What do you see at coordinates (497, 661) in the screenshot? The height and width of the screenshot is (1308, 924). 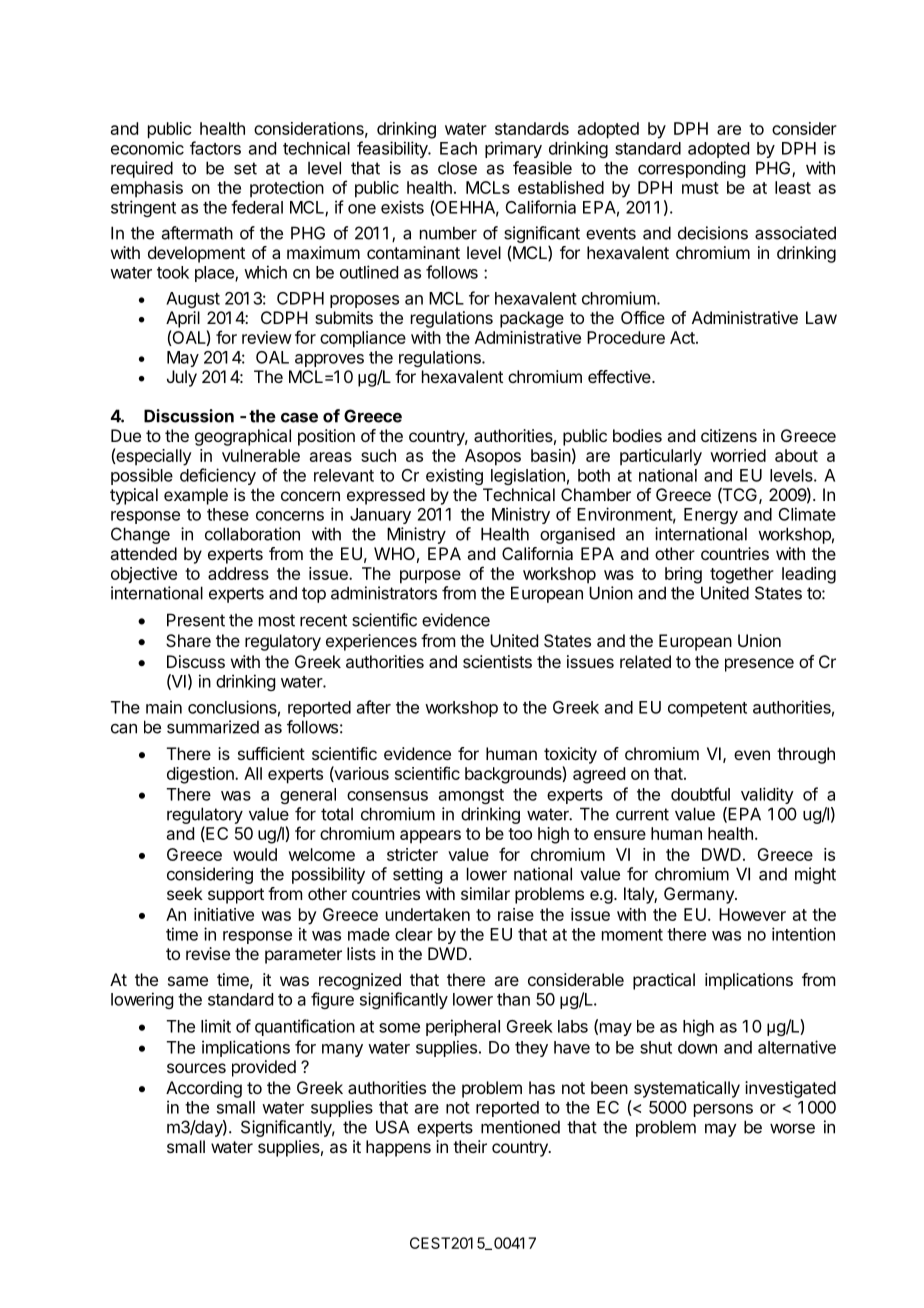 I see `scientists` at bounding box center [497, 661].
